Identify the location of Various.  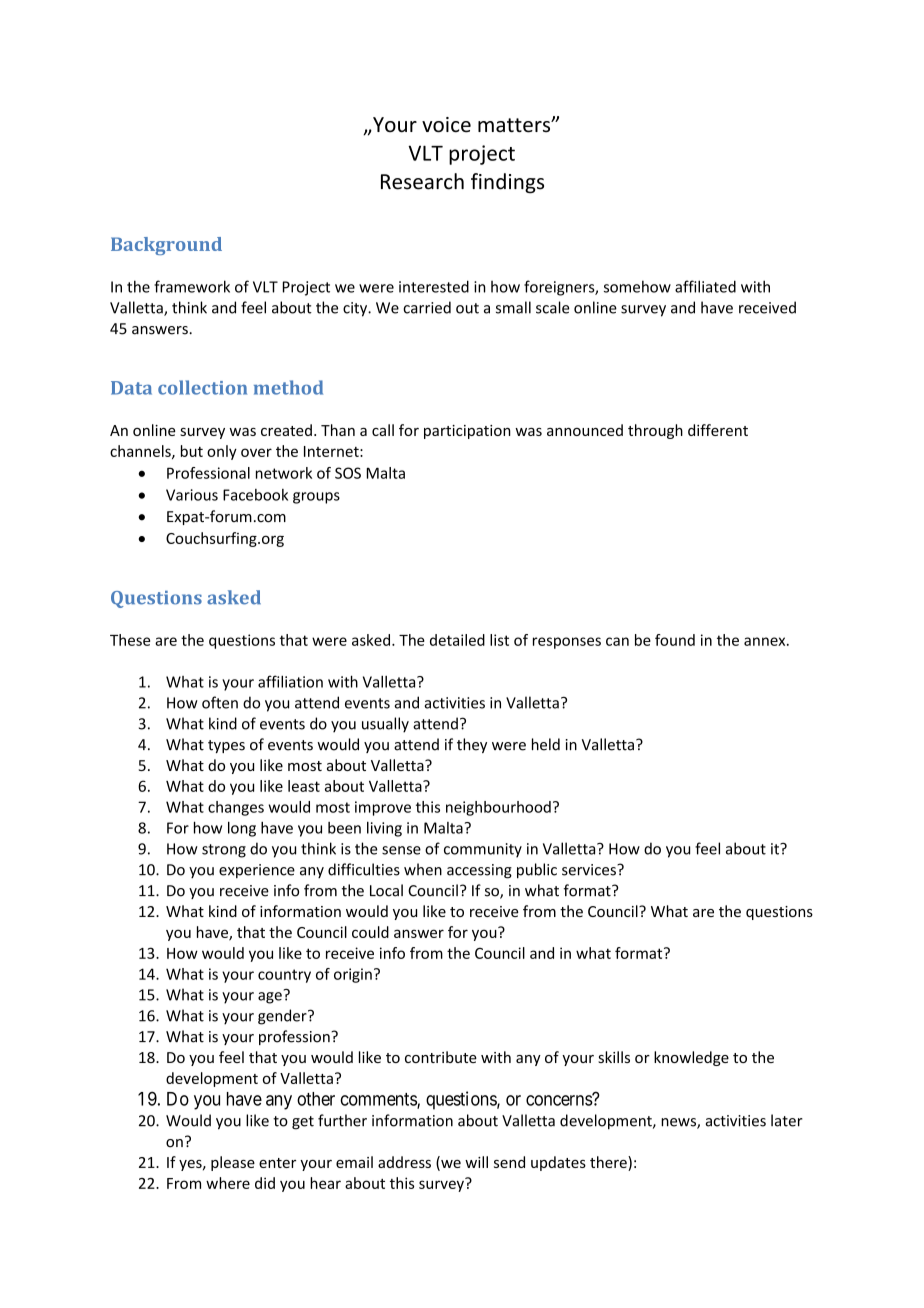
(192, 495).
